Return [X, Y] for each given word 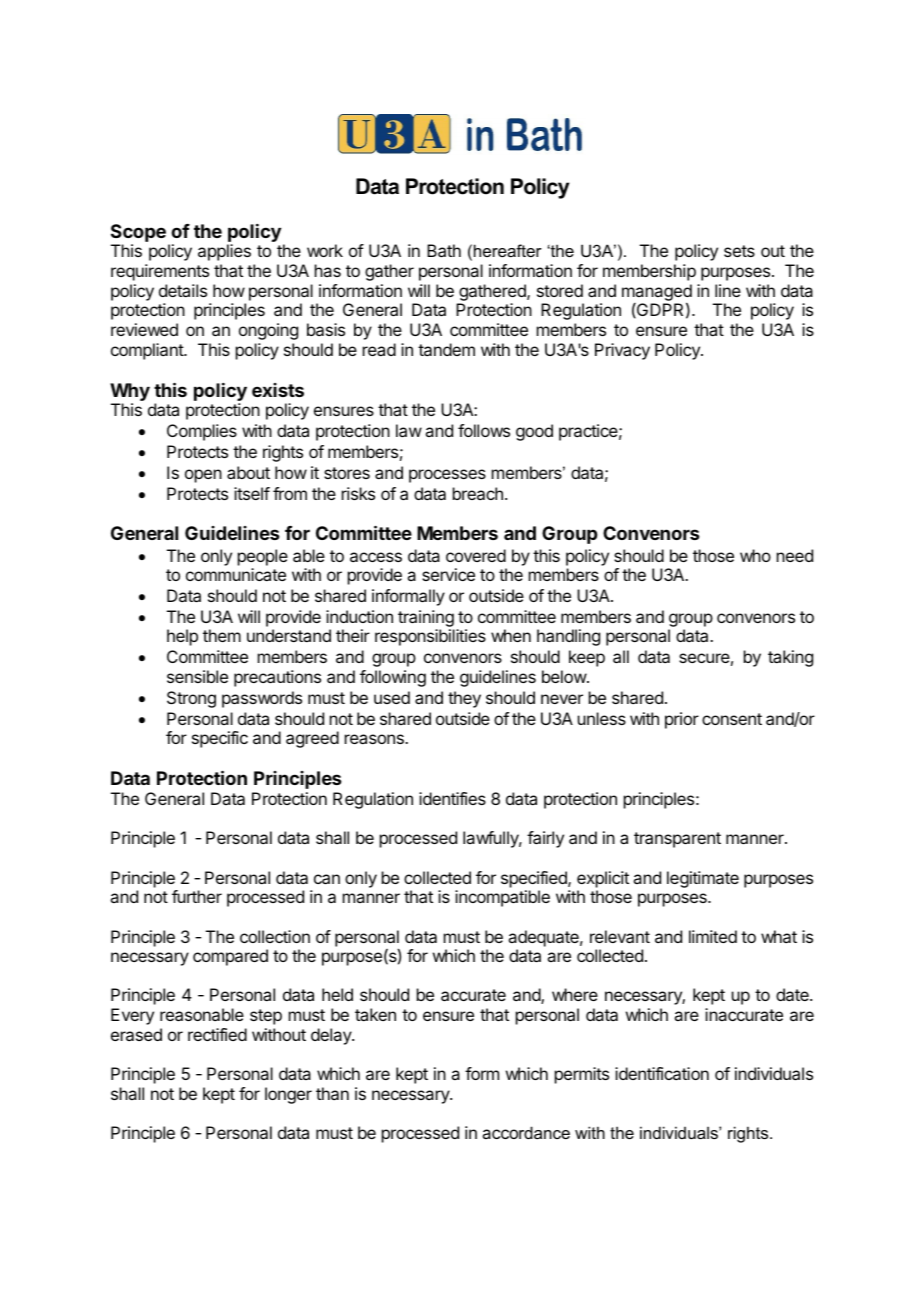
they [464, 699]
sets [739, 251]
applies [224, 252]
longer [288, 1095]
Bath [444, 250]
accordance [526, 1132]
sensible [197, 676]
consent [732, 719]
